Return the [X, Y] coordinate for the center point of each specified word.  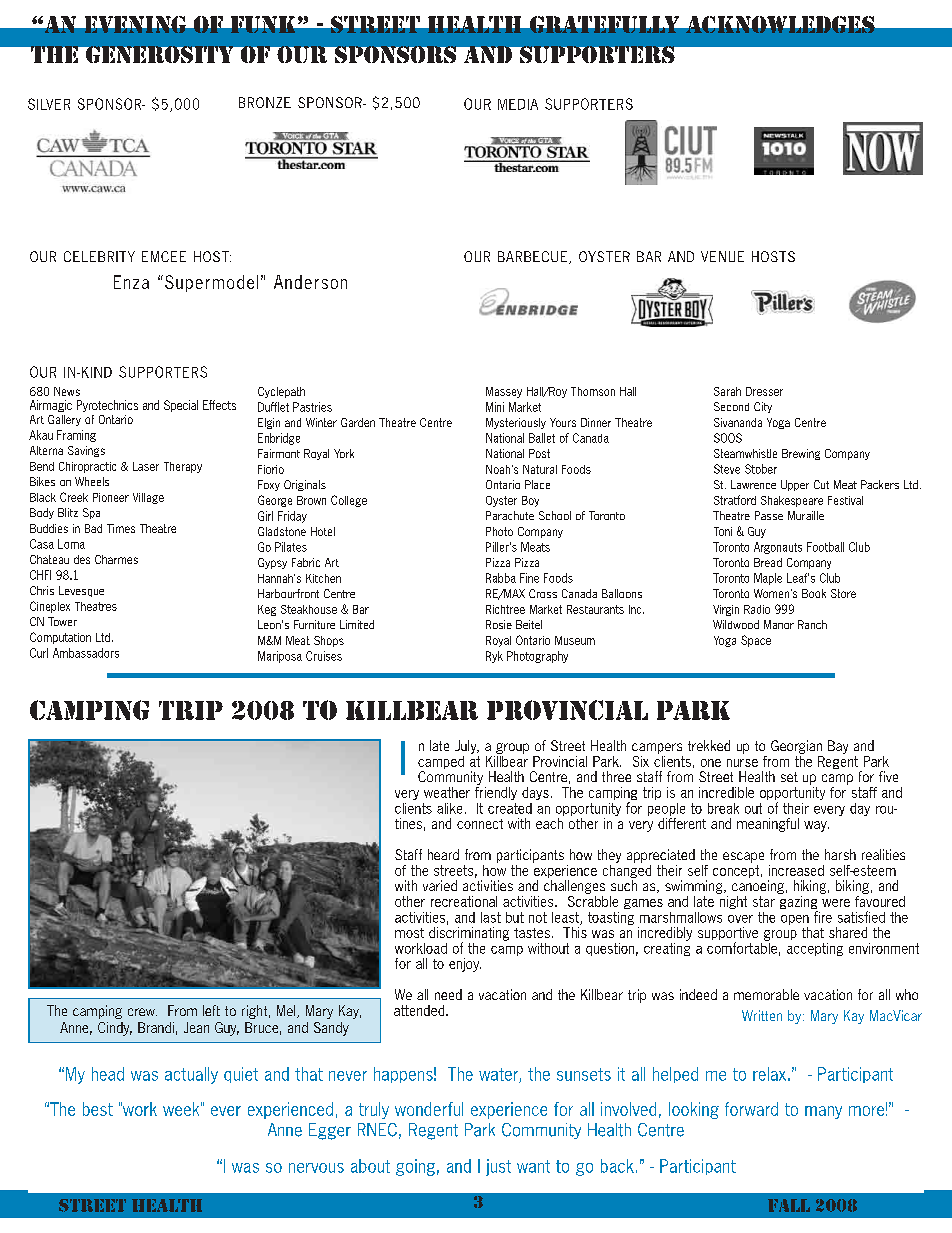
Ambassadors [86, 653]
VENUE [722, 256]
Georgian [796, 747]
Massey [504, 392]
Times [121, 528]
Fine [529, 578]
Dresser [764, 391]
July [467, 747]
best [98, 1109]
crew [142, 1012]
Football [825, 547]
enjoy [465, 965]
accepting [815, 949]
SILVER [49, 104]
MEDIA [518, 104]
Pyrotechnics [107, 406]
